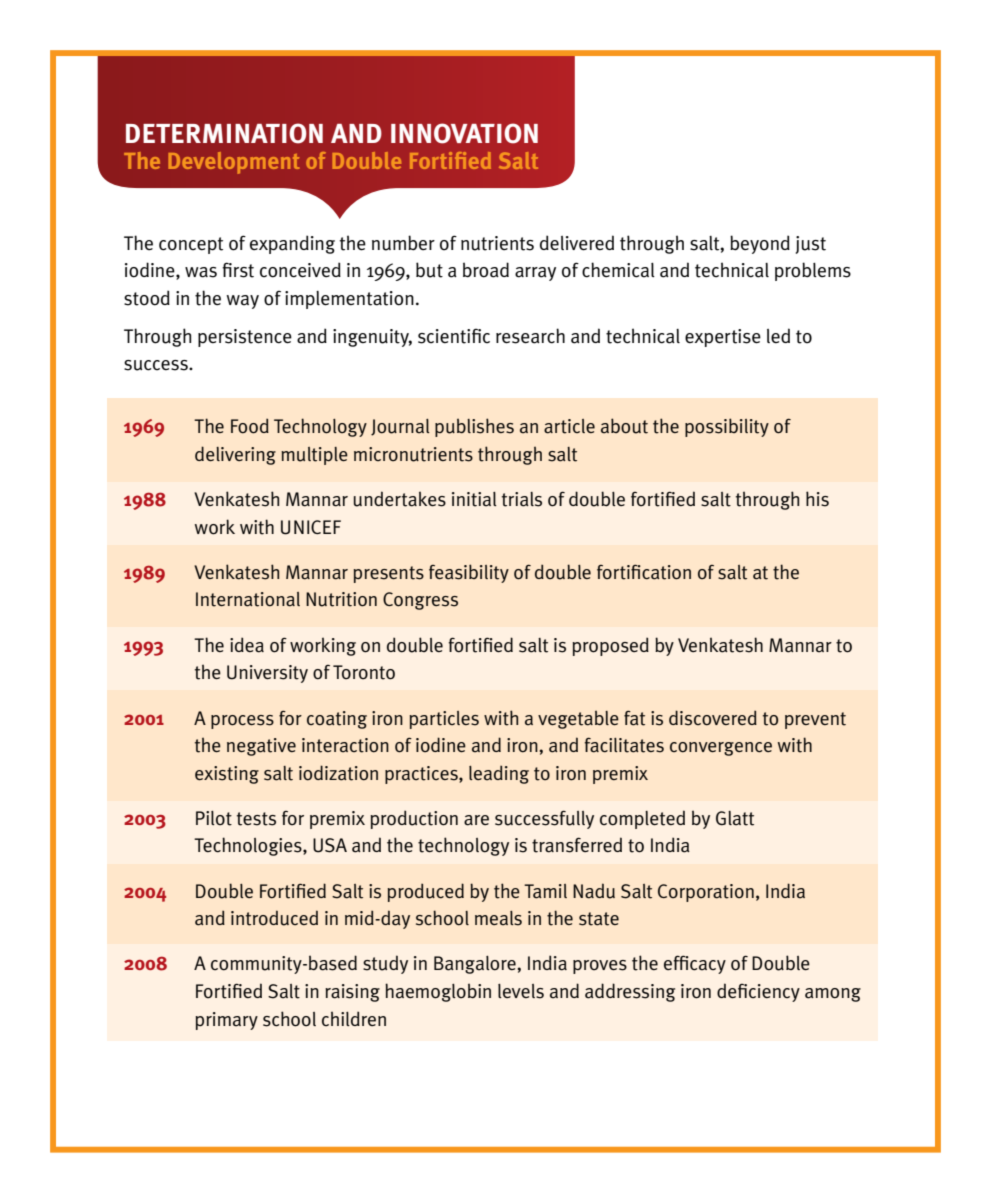 This page has width=991, height=1204. What do you see at coordinates (469, 573) in the page?
I see `feasibility` at bounding box center [469, 573].
